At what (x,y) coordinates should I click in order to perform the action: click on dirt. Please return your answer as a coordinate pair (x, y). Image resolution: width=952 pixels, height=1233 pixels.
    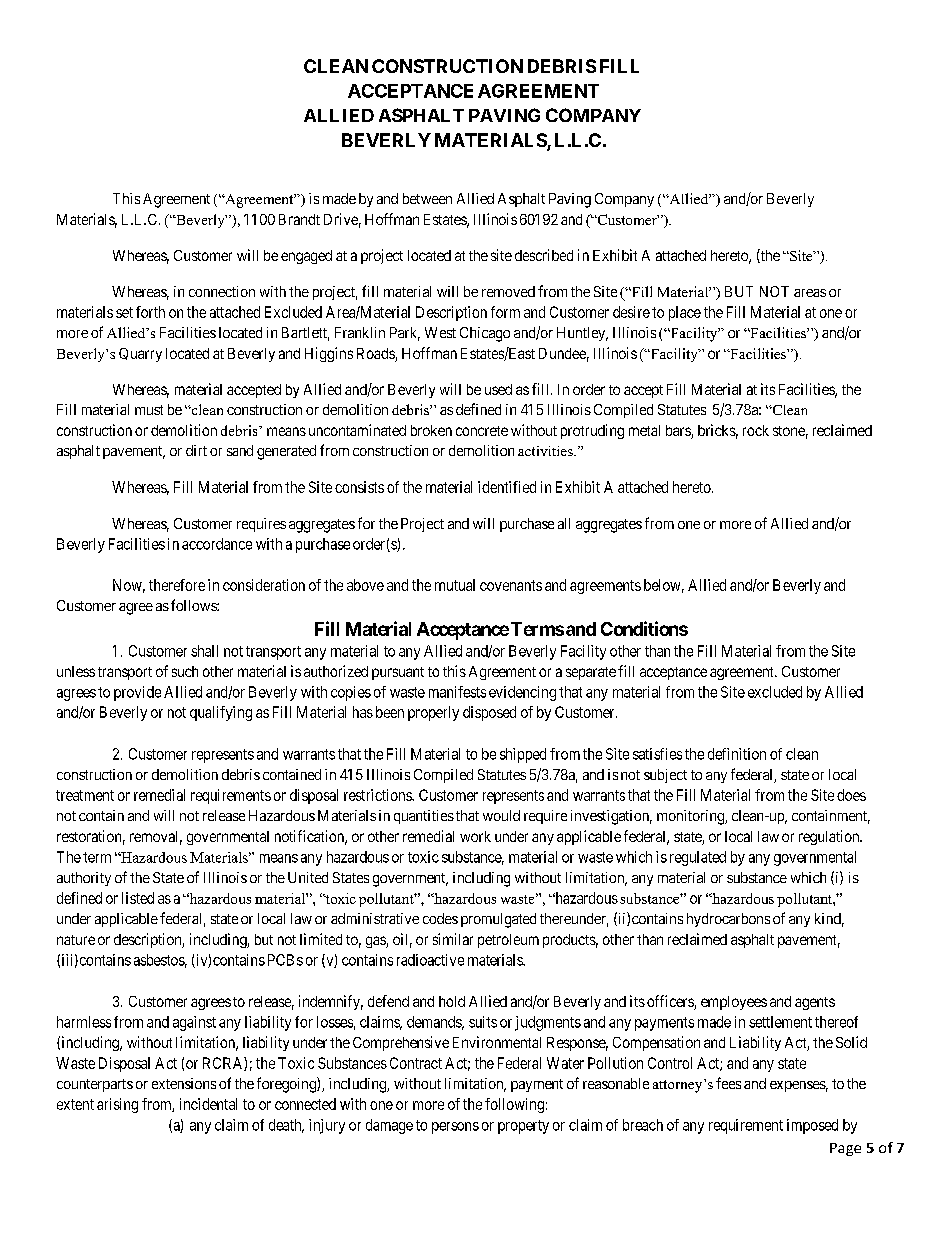
    Looking at the image, I should click on (196, 450).
